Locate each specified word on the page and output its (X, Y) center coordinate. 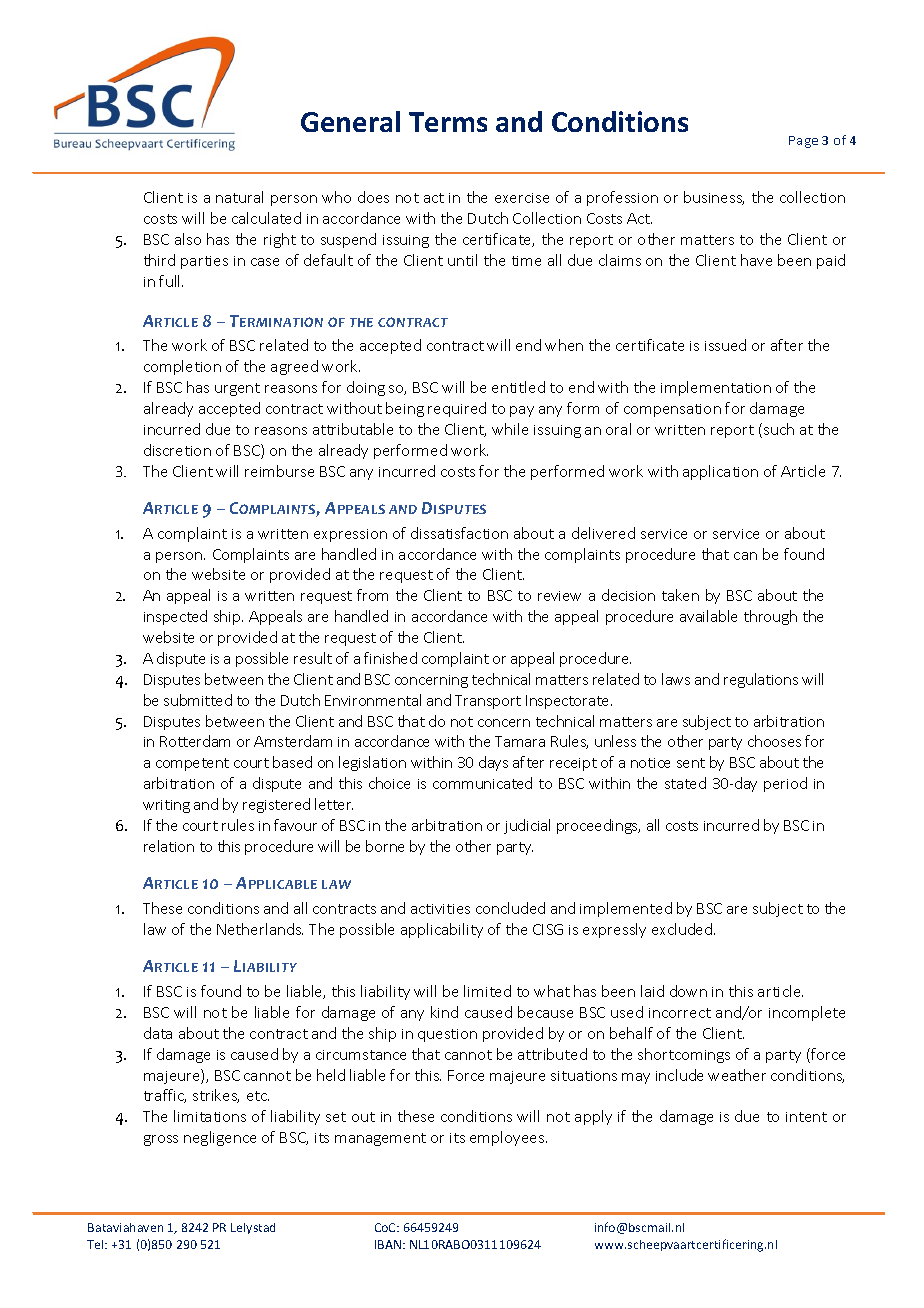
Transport (488, 702)
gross (161, 1140)
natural (239, 197)
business (714, 198)
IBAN (389, 1244)
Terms (448, 122)
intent (806, 1117)
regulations (761, 680)
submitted (198, 700)
